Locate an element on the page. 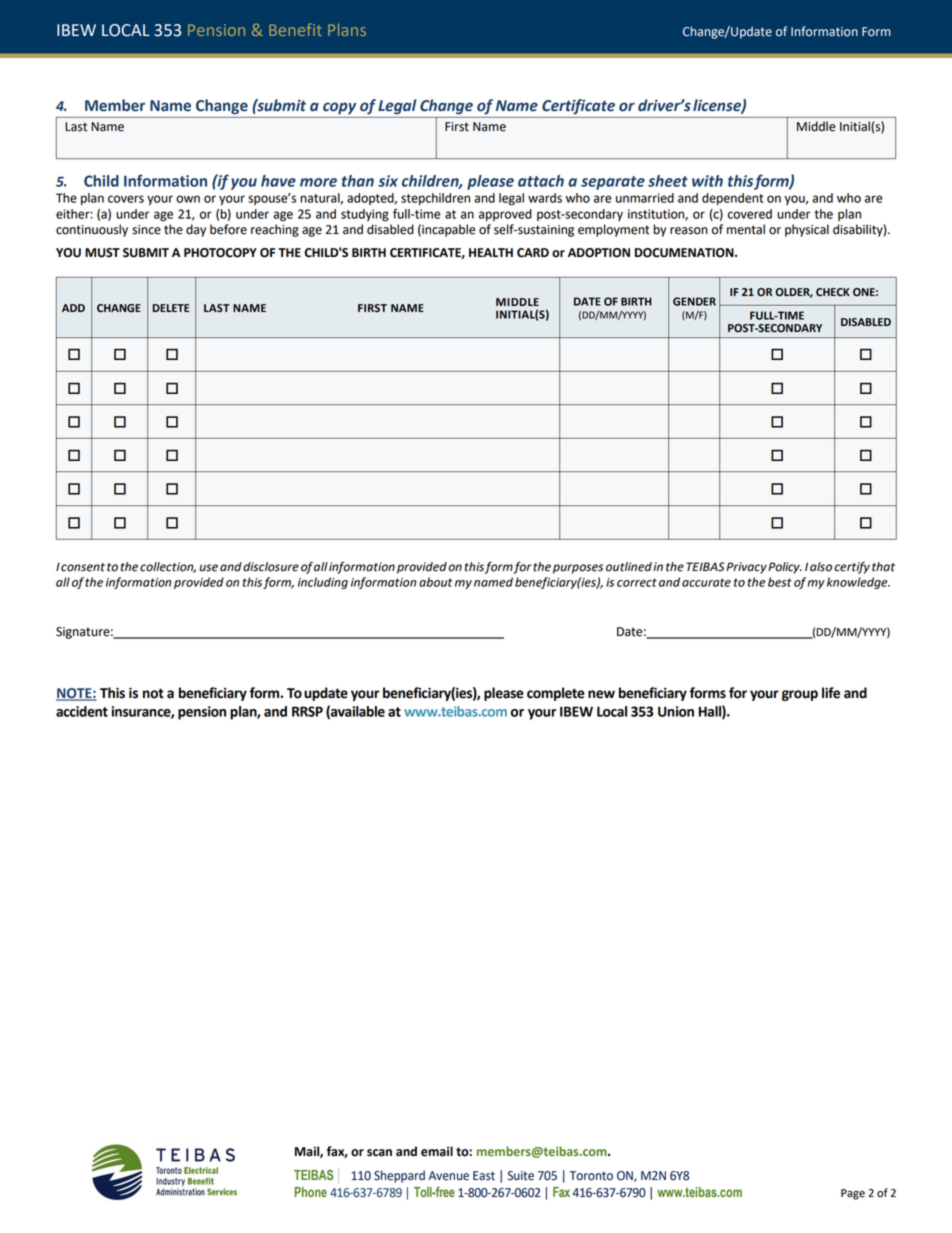 This page has height=1233, width=952. CHECK is located at coordinates (833, 292).
